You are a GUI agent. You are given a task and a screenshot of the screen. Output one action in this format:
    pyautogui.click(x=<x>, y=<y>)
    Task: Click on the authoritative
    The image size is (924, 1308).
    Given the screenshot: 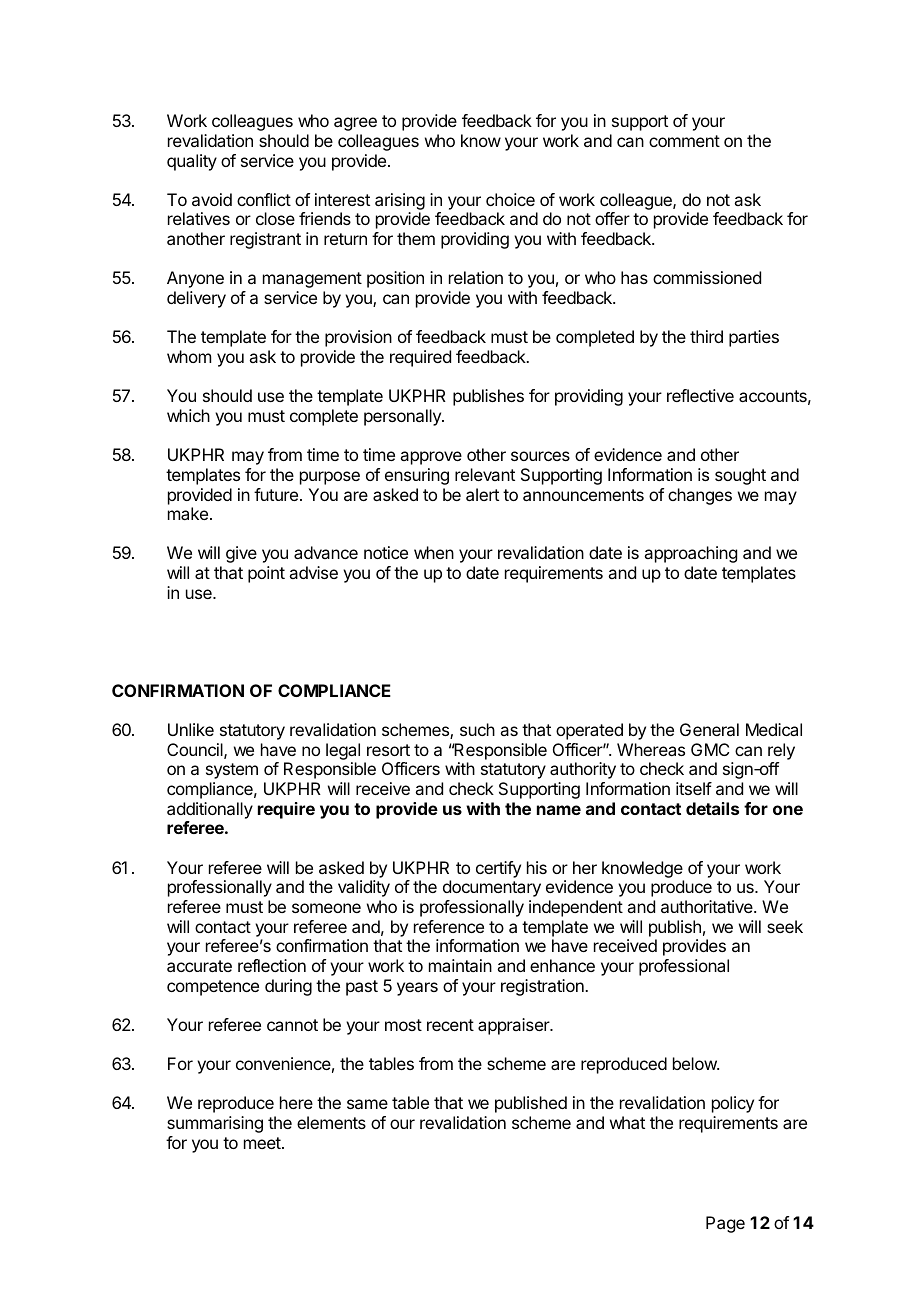 What is the action you would take?
    pyautogui.click(x=708, y=906)
